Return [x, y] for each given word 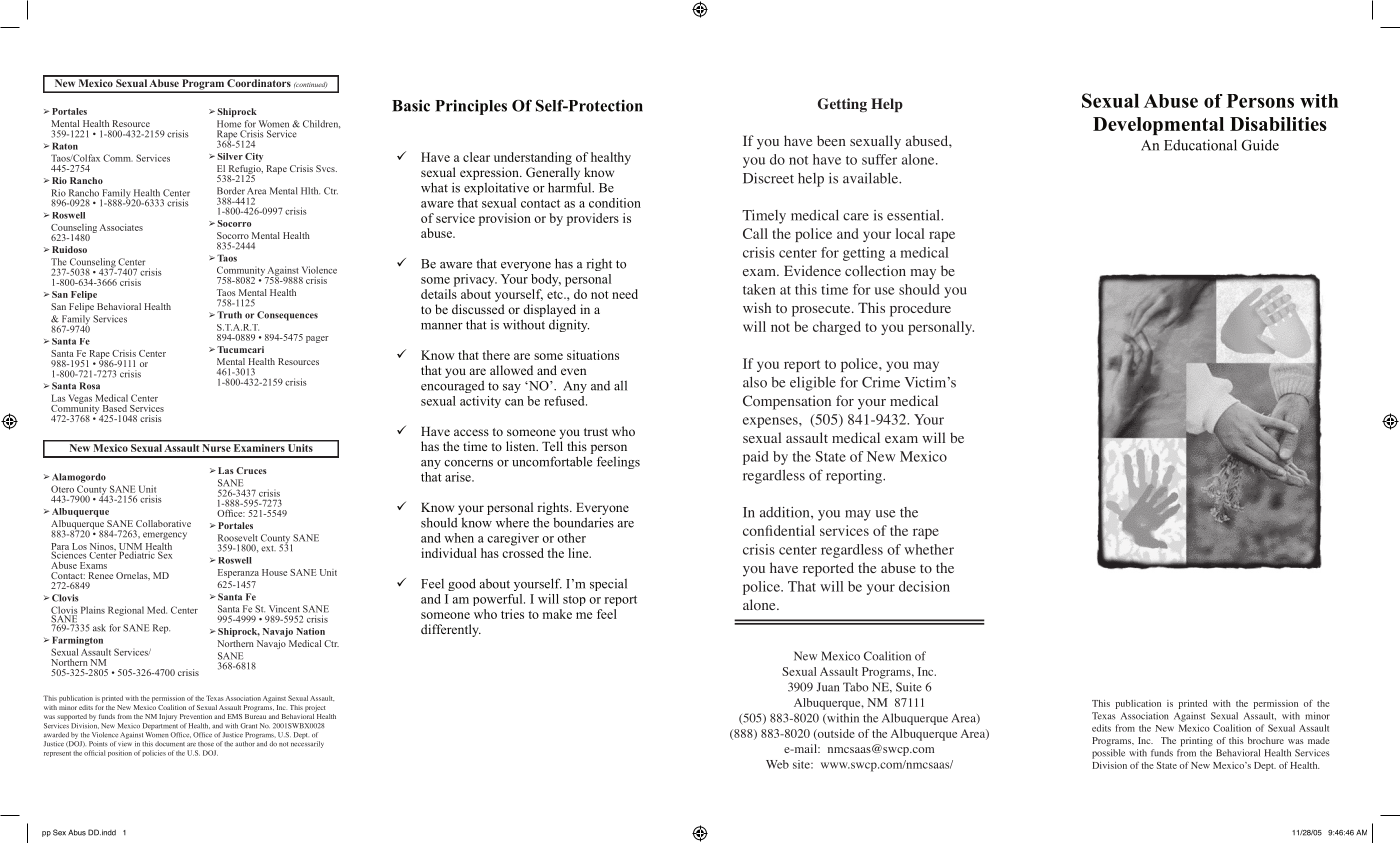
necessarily [307, 744]
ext [268, 548]
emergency [165, 536]
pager [317, 339]
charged [837, 328]
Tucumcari [240, 349]
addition [786, 512]
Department [160, 726]
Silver [230, 156]
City [254, 157]
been [831, 140]
